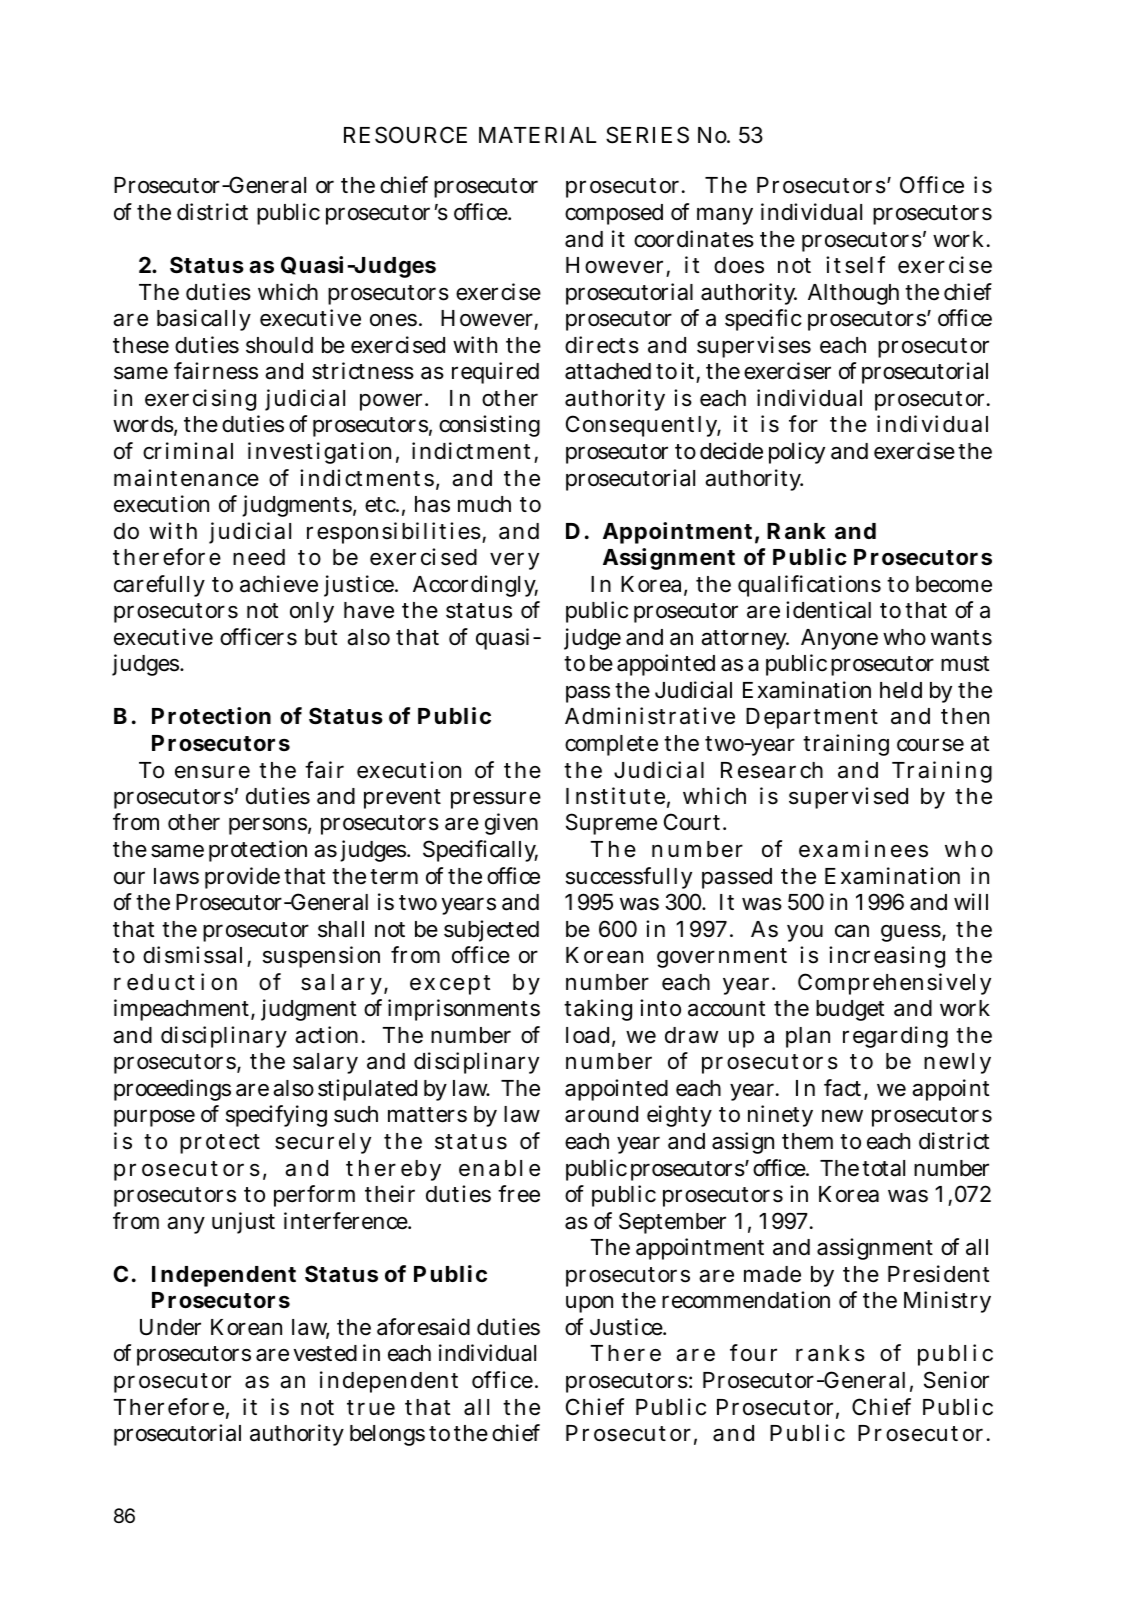 This document has width=1142, height=1613. I want to click on itself, so click(855, 265).
